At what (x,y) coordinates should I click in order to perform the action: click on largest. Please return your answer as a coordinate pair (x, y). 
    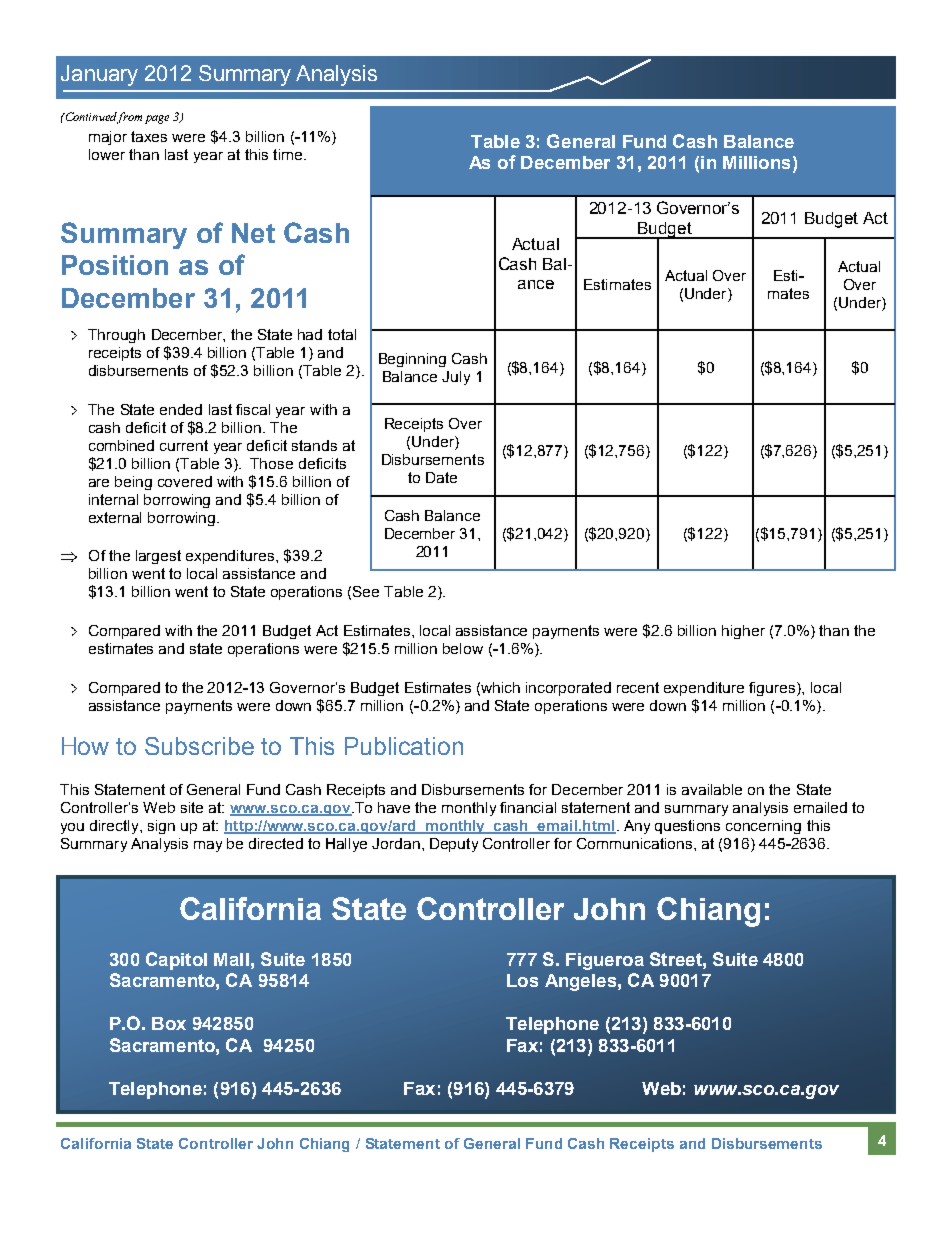
    Looking at the image, I should click on (158, 557).
